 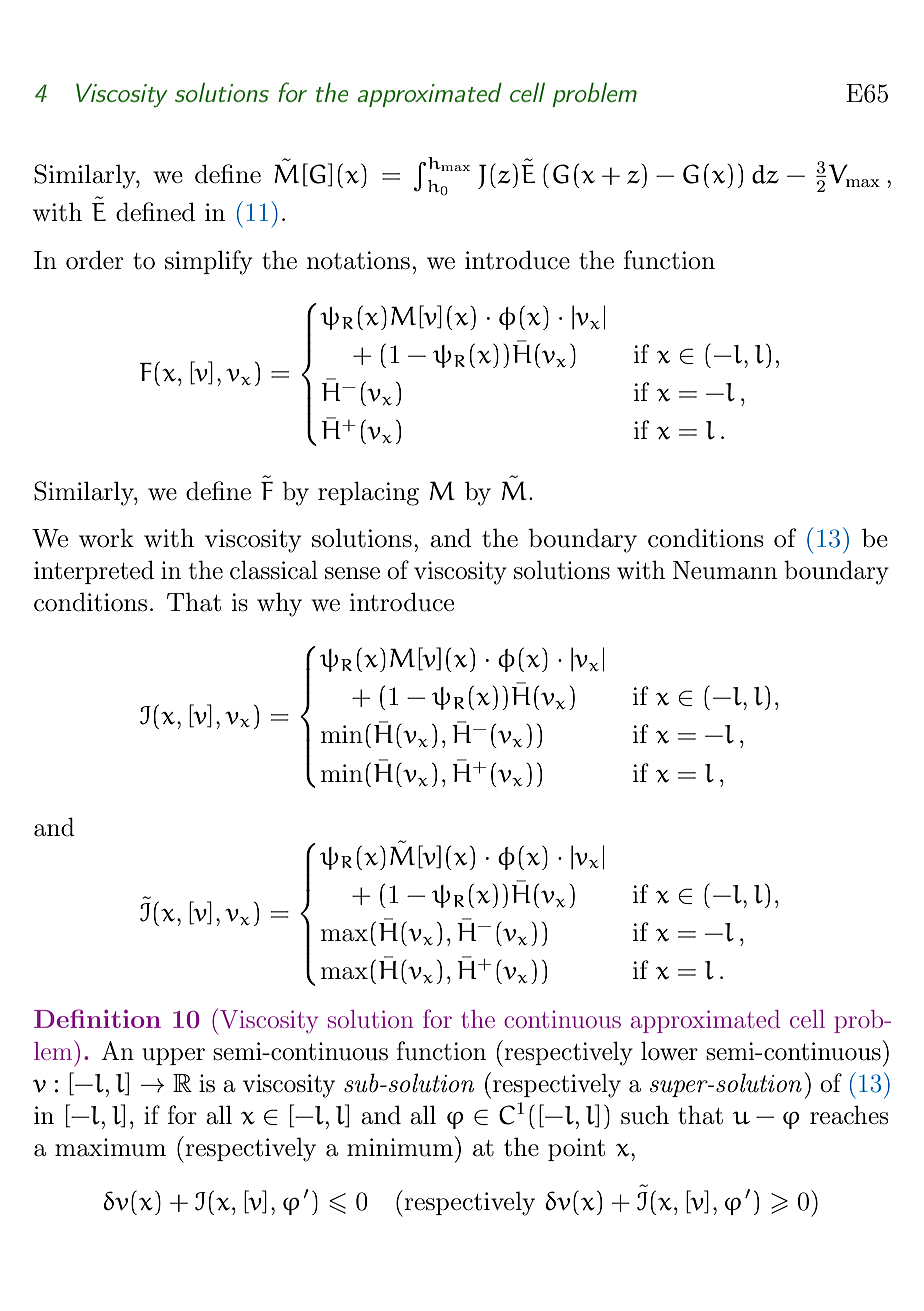 I want to click on sense, so click(x=352, y=573).
